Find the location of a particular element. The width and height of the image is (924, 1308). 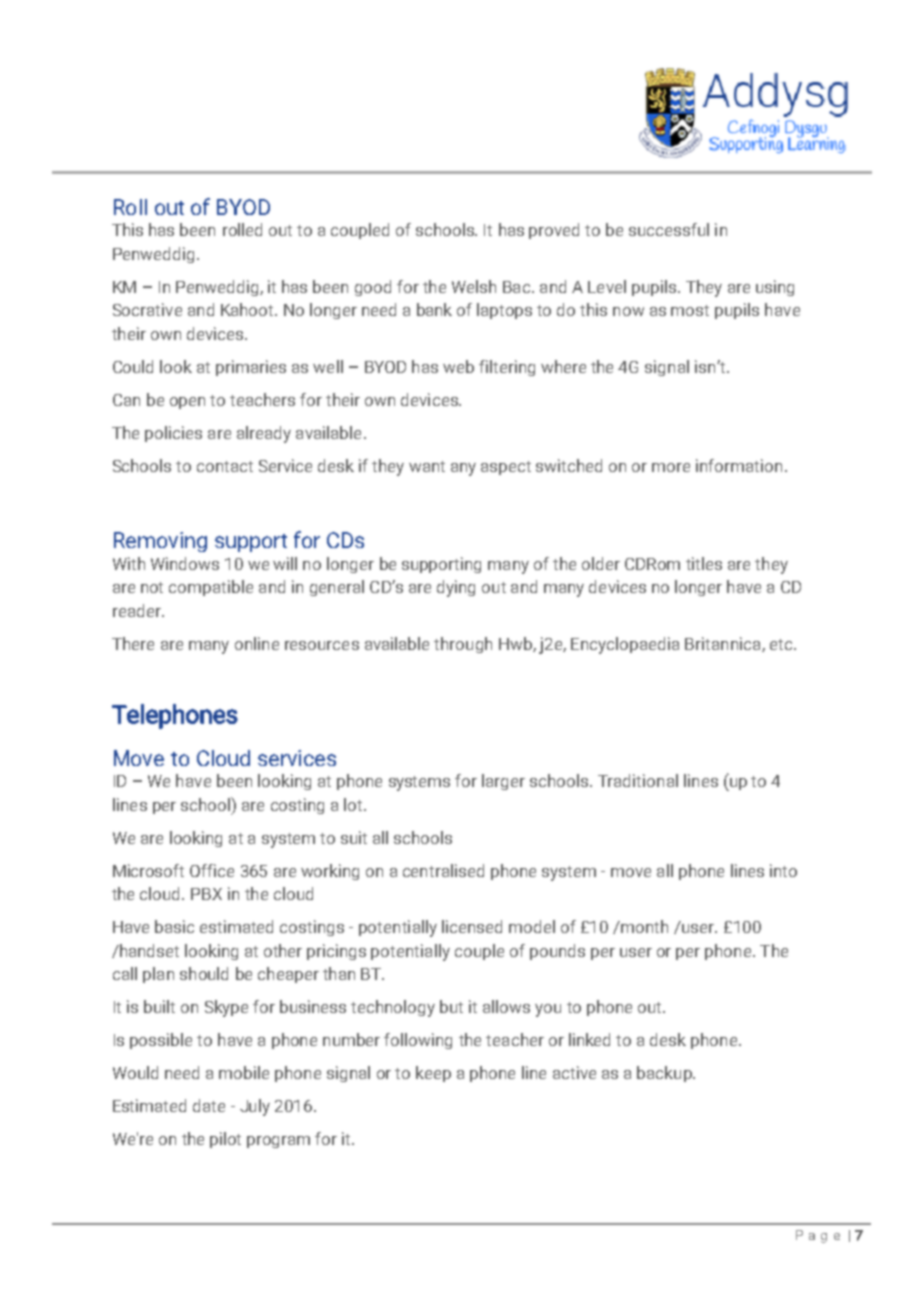

There is located at coordinates (133, 643).
